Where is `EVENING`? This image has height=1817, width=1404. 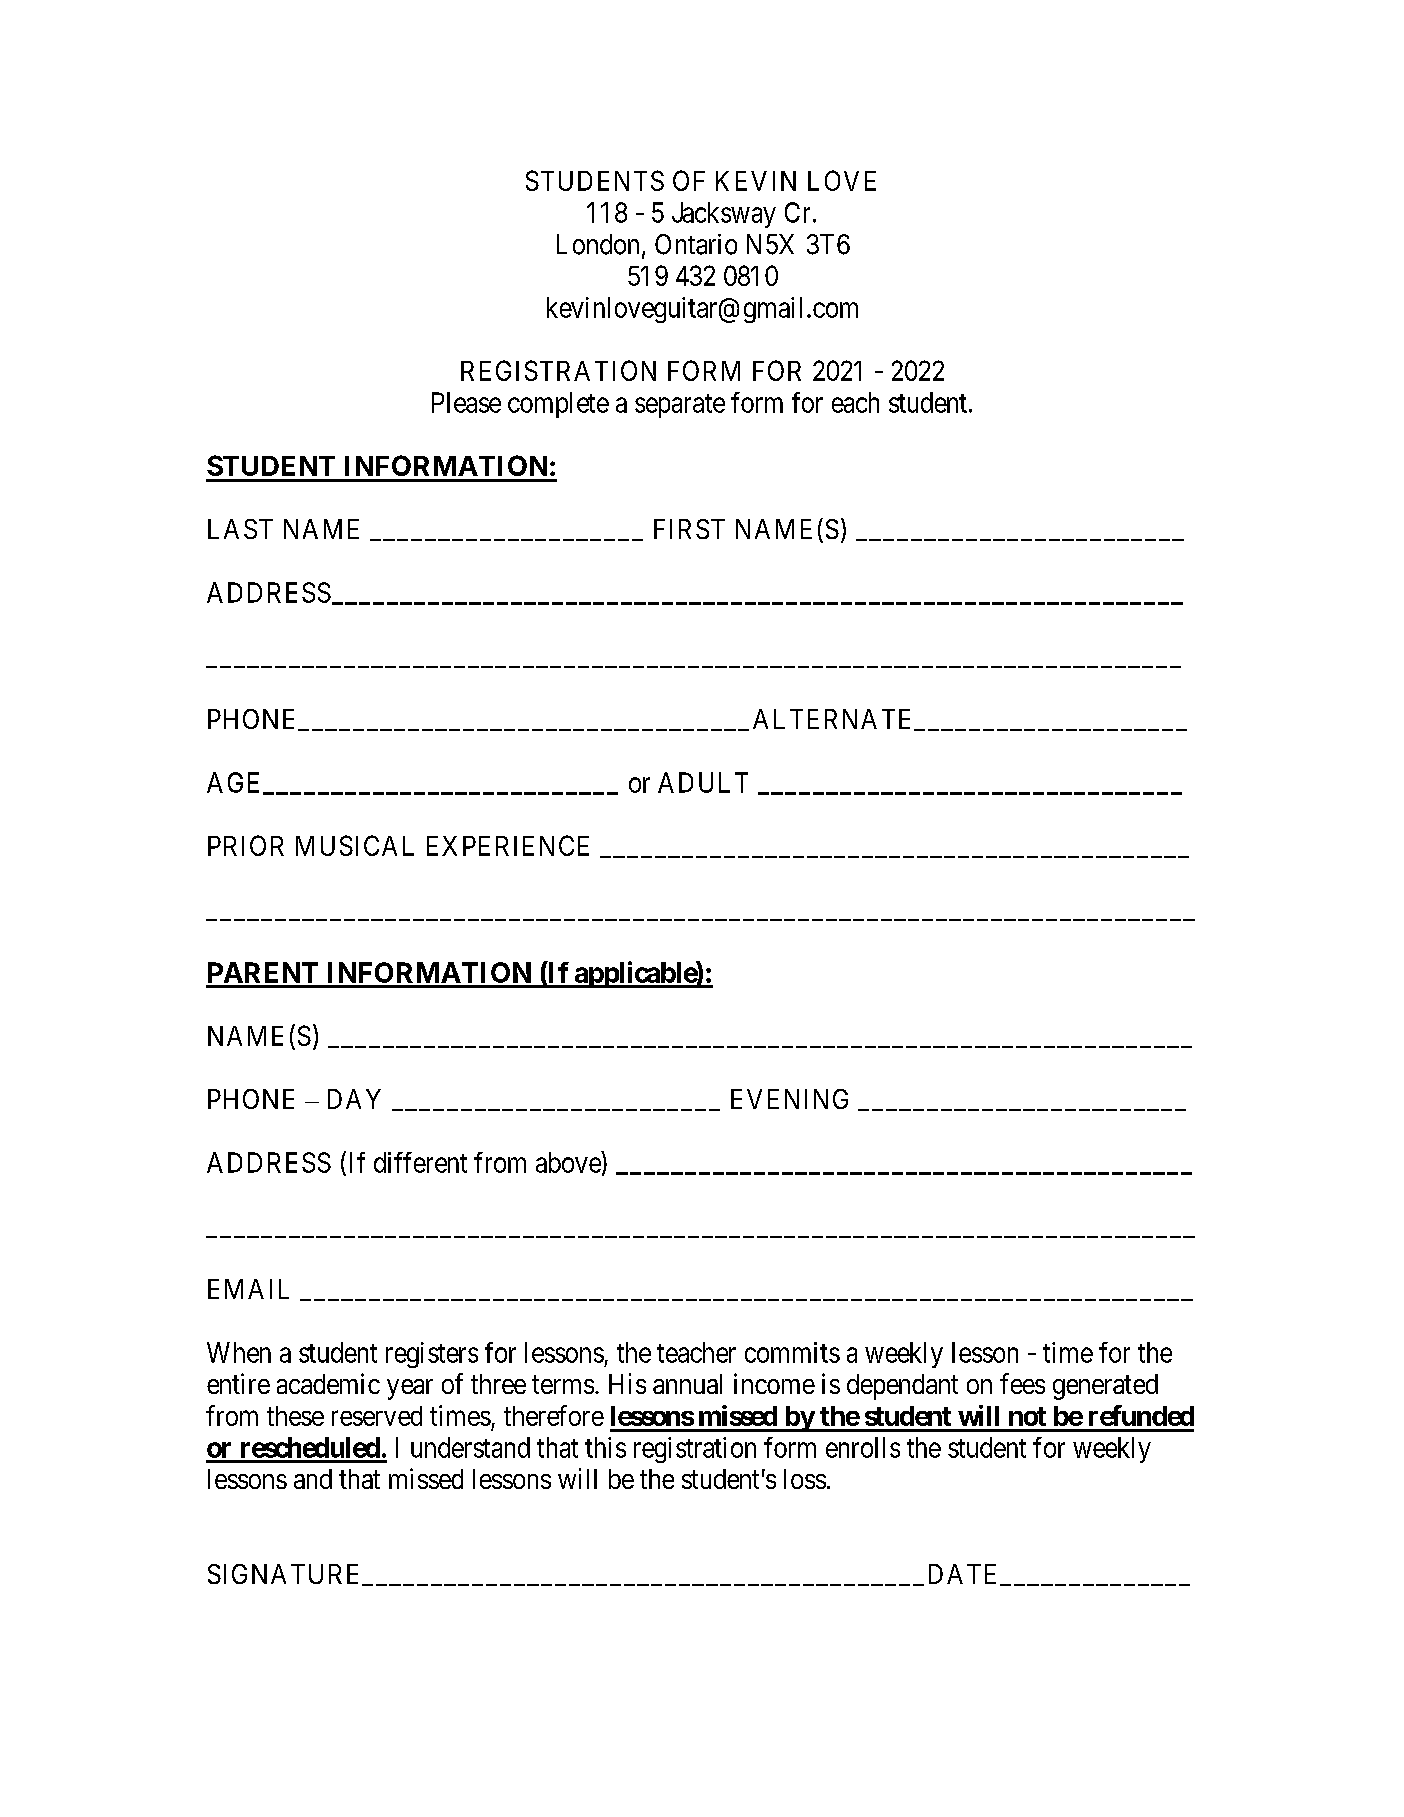
EVENING is located at coordinates (789, 1099).
